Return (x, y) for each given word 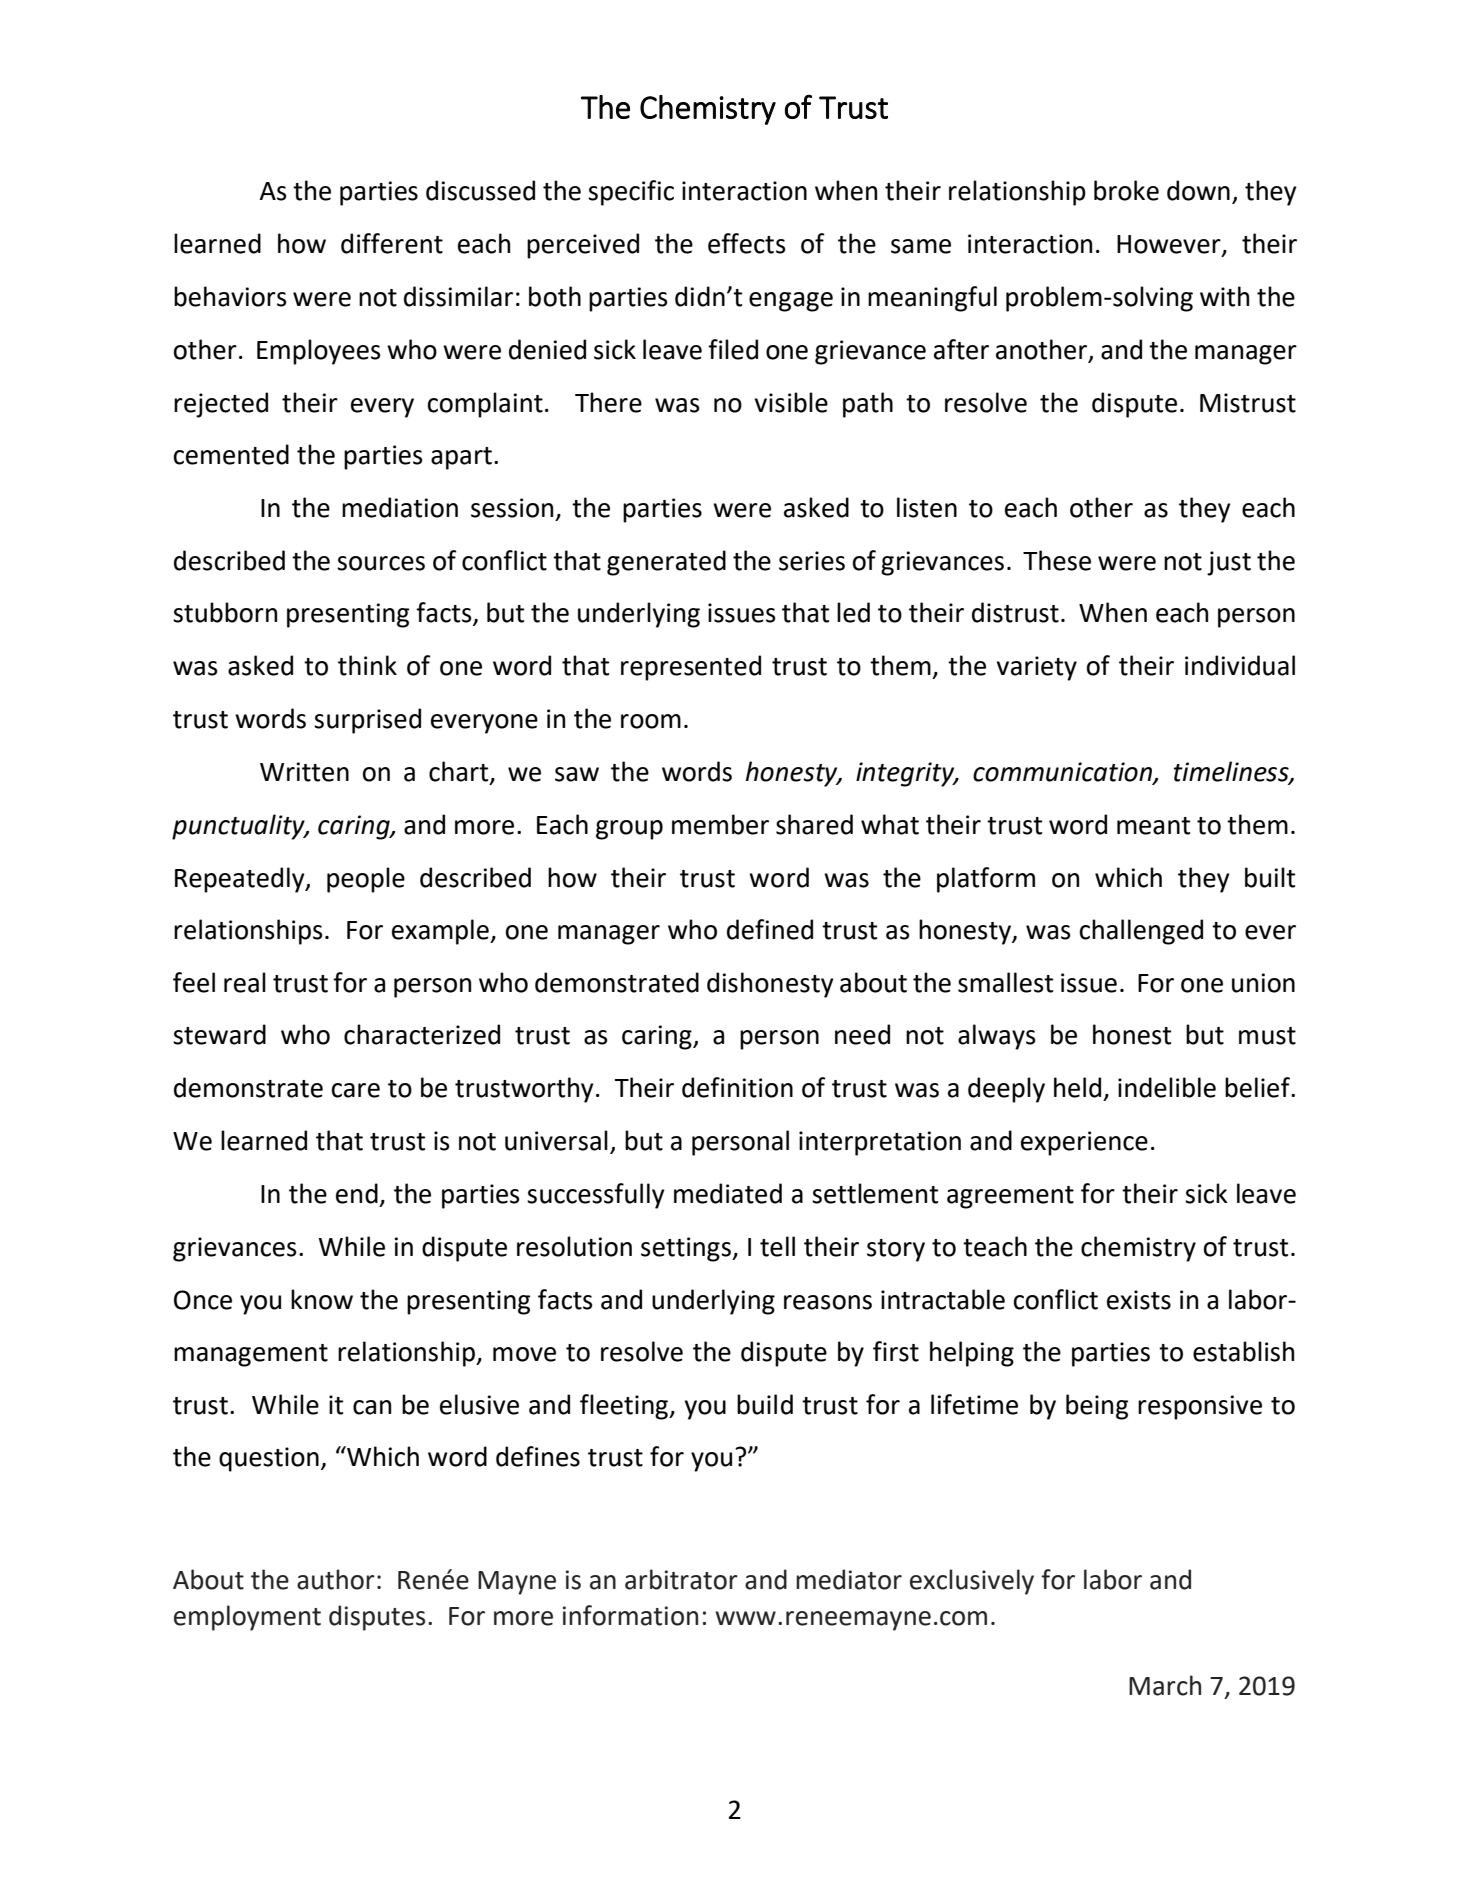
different (392, 243)
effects (747, 243)
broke (1126, 190)
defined (770, 929)
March (1165, 1685)
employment (247, 1618)
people (366, 880)
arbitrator (681, 1579)
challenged (1141, 932)
